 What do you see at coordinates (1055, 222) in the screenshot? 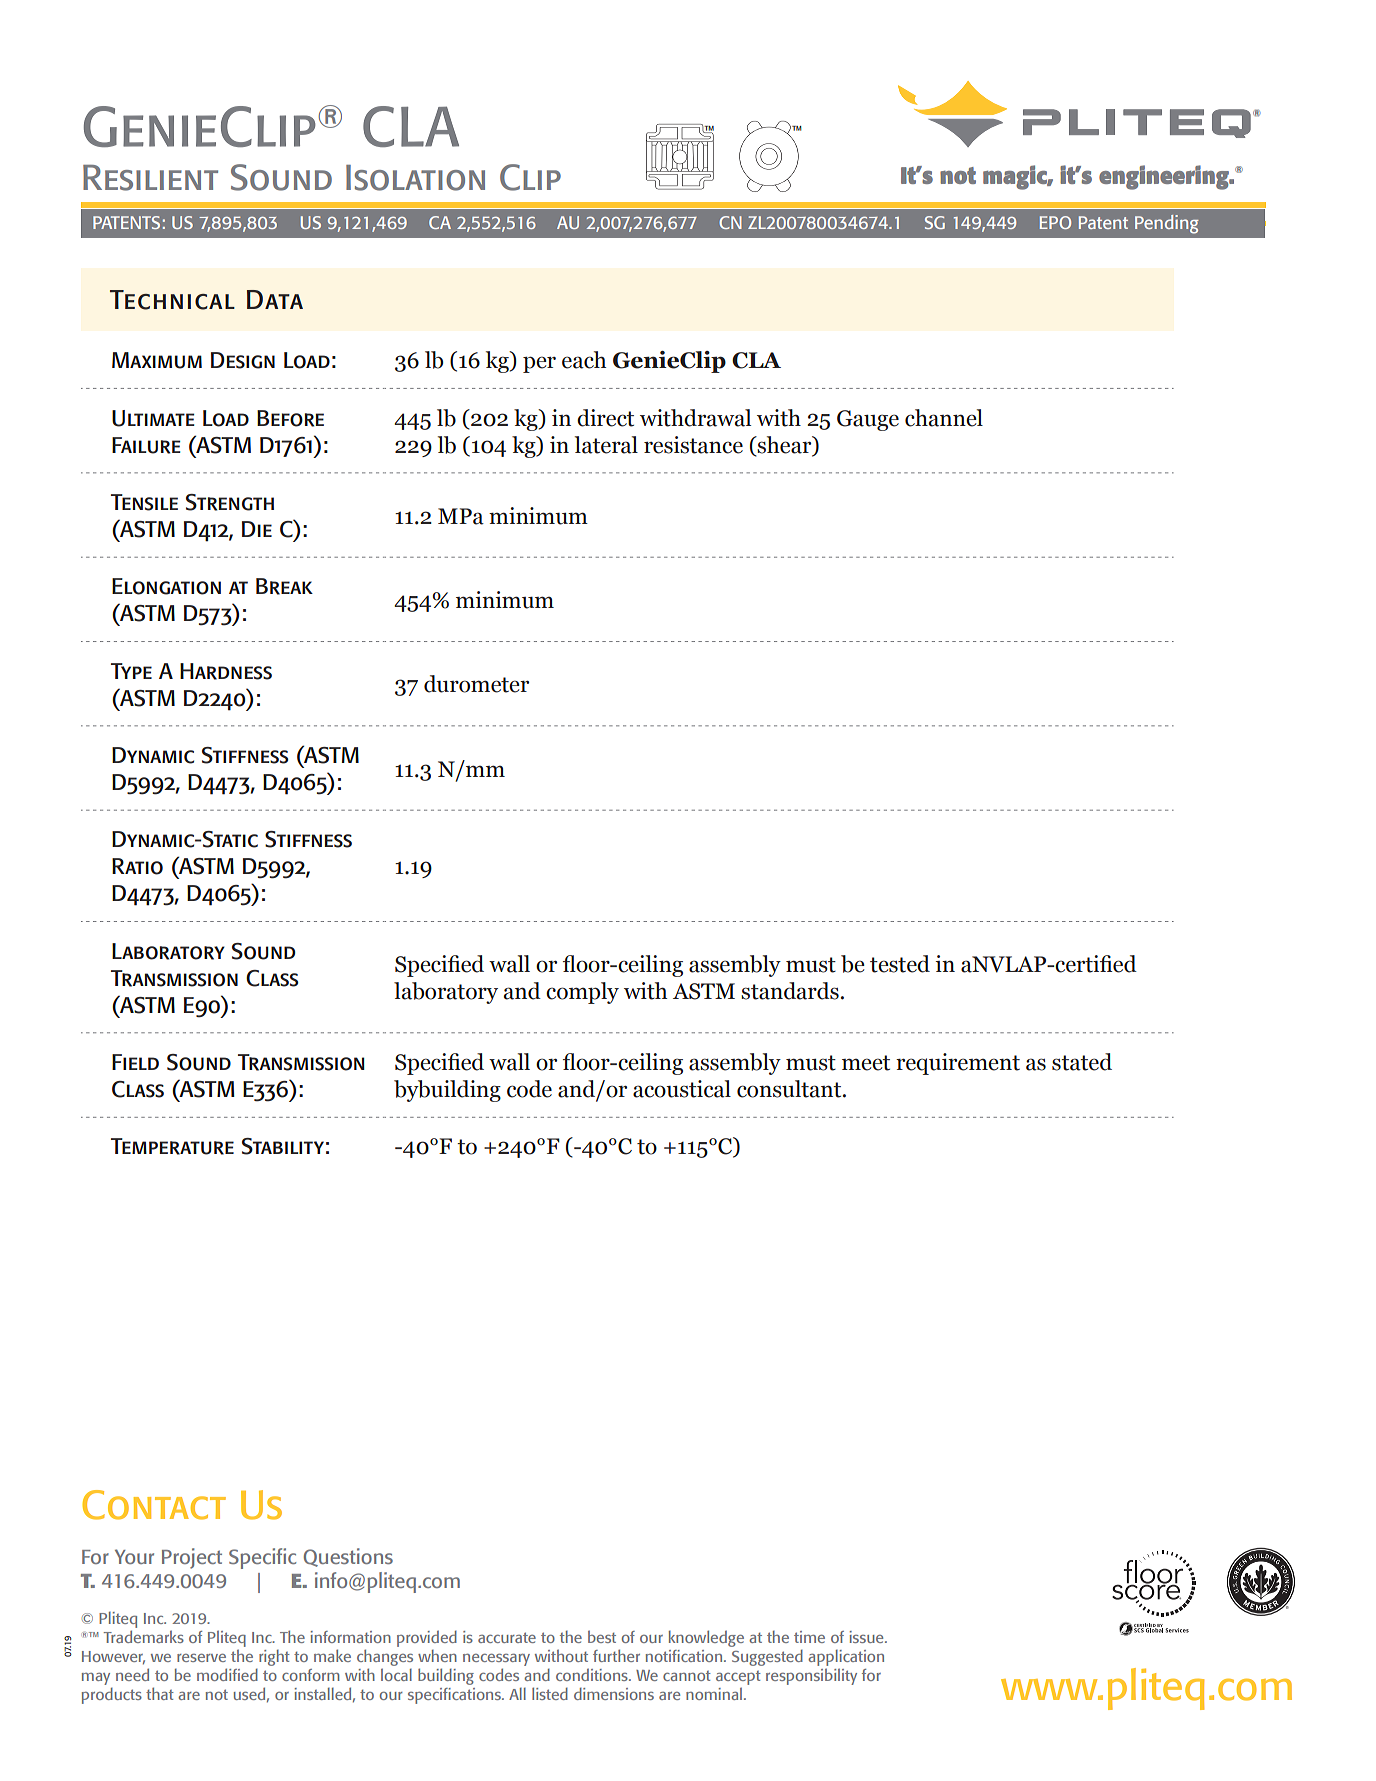
I see `EPO` at bounding box center [1055, 222].
